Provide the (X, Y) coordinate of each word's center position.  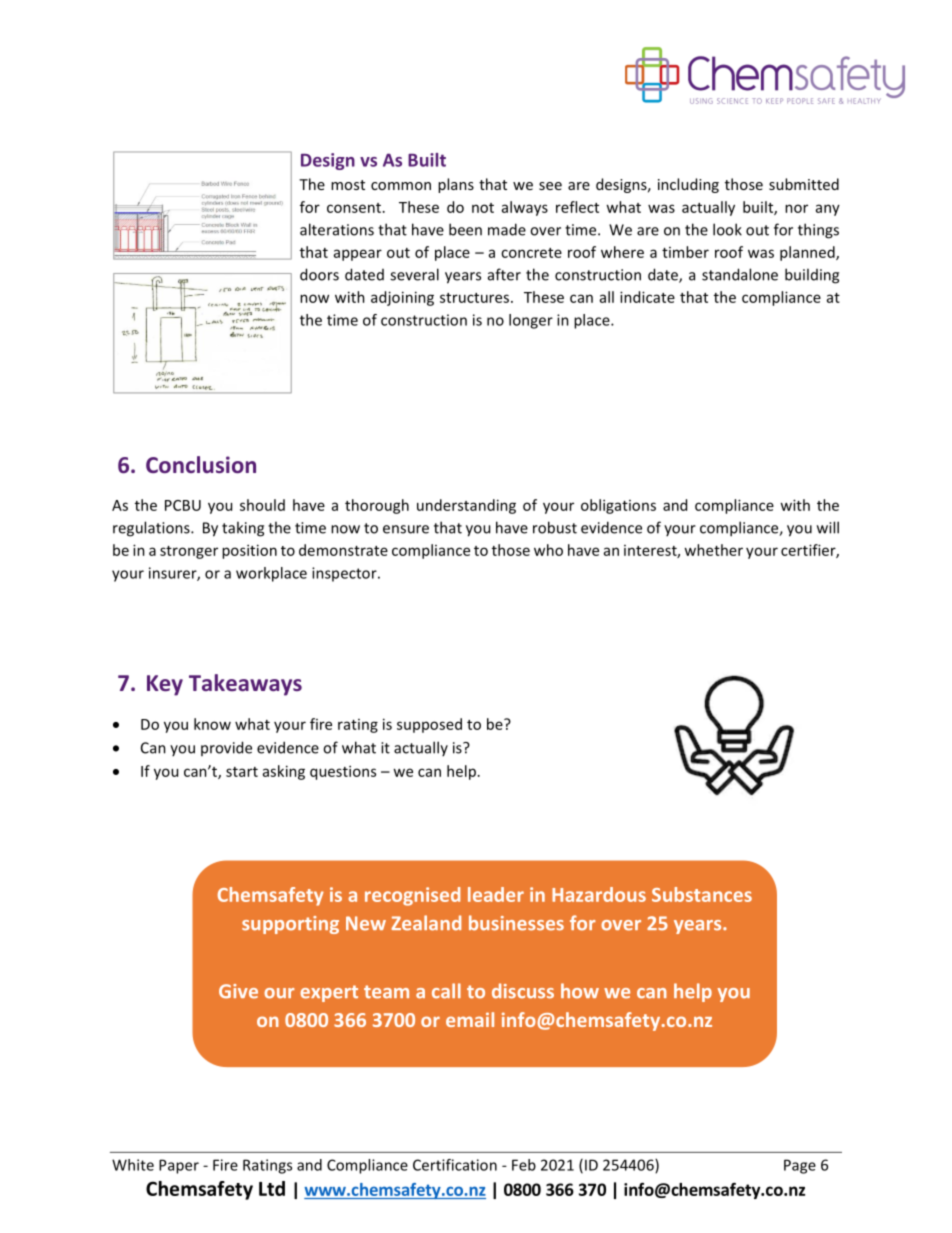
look (727, 229)
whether (713, 550)
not (483, 208)
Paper (179, 1166)
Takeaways (245, 685)
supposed (429, 725)
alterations (337, 229)
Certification (455, 1165)
